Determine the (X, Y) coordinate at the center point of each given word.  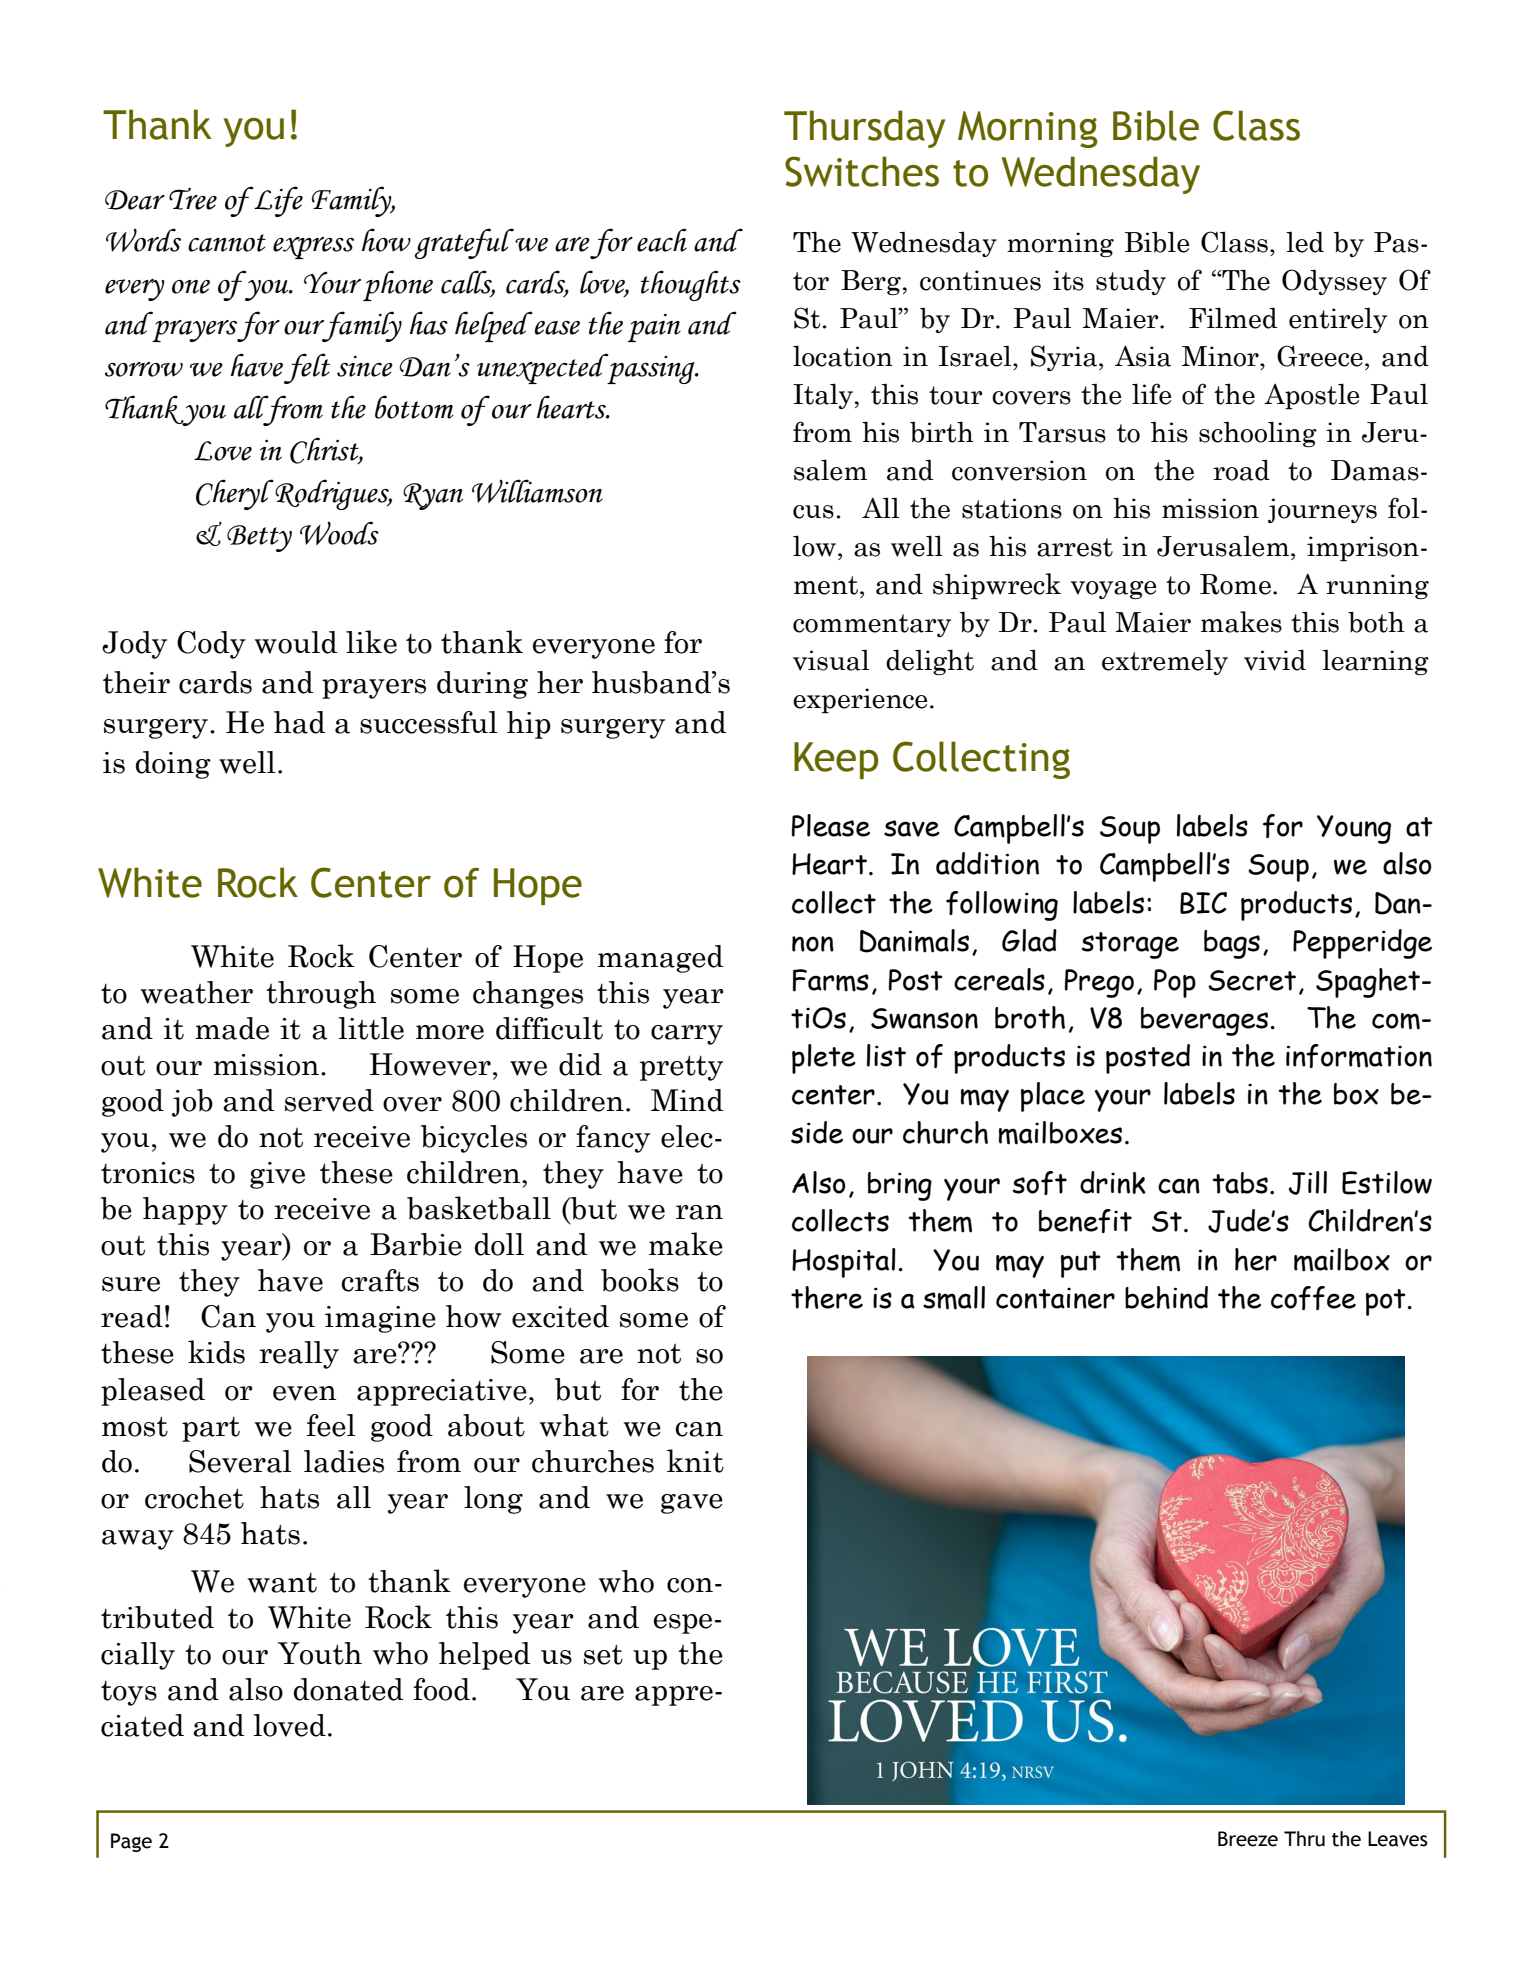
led (1305, 242)
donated (348, 1689)
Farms (831, 980)
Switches (862, 171)
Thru (1304, 1839)
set (603, 1655)
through (321, 995)
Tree (193, 199)
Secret (1252, 980)
